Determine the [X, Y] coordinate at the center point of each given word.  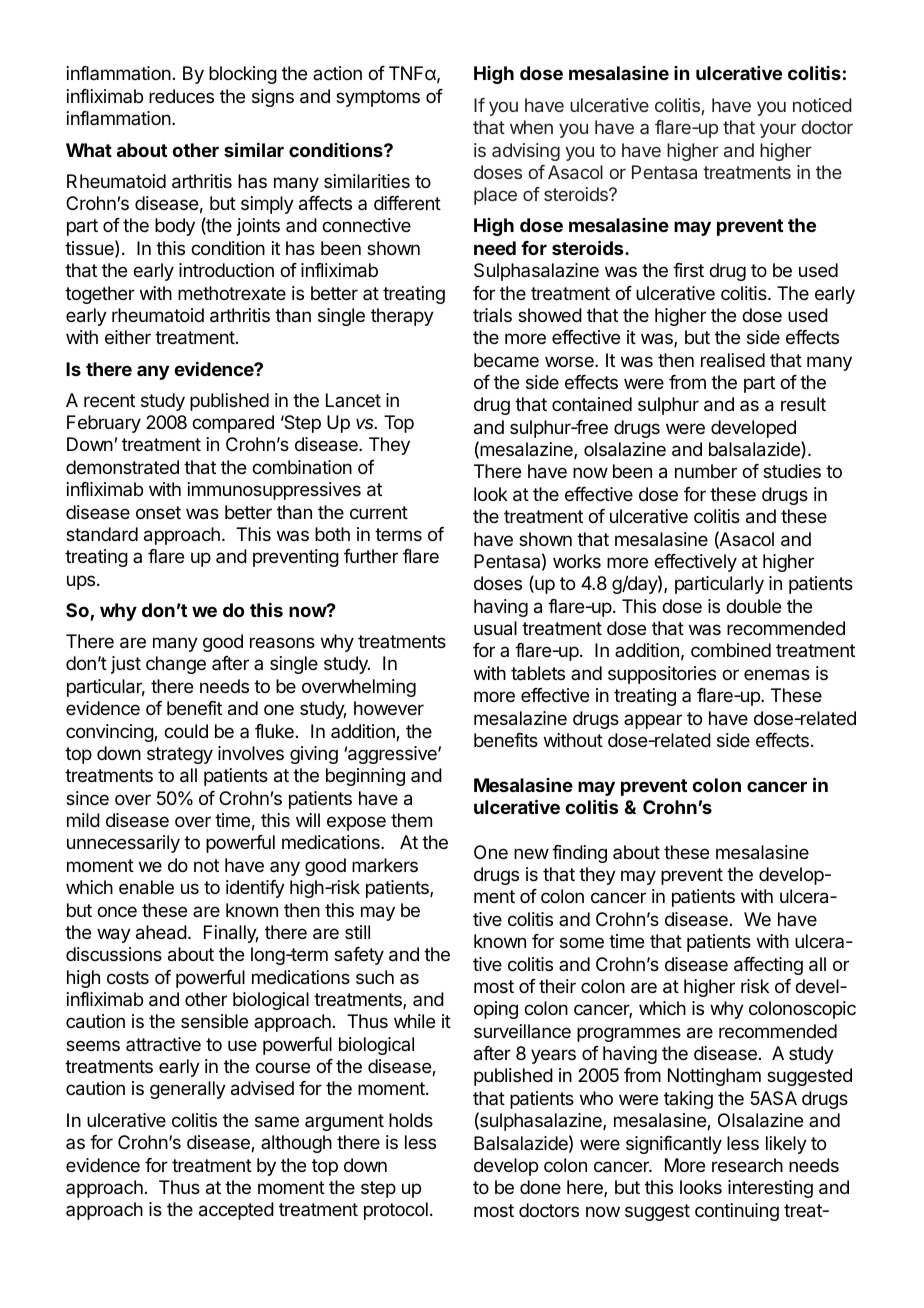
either [128, 337]
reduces [181, 96]
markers [385, 865]
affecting [768, 966]
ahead [161, 932]
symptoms [378, 98]
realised [733, 360]
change [176, 665]
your [778, 130]
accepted [236, 1211]
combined [731, 650]
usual [495, 628]
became [506, 360]
